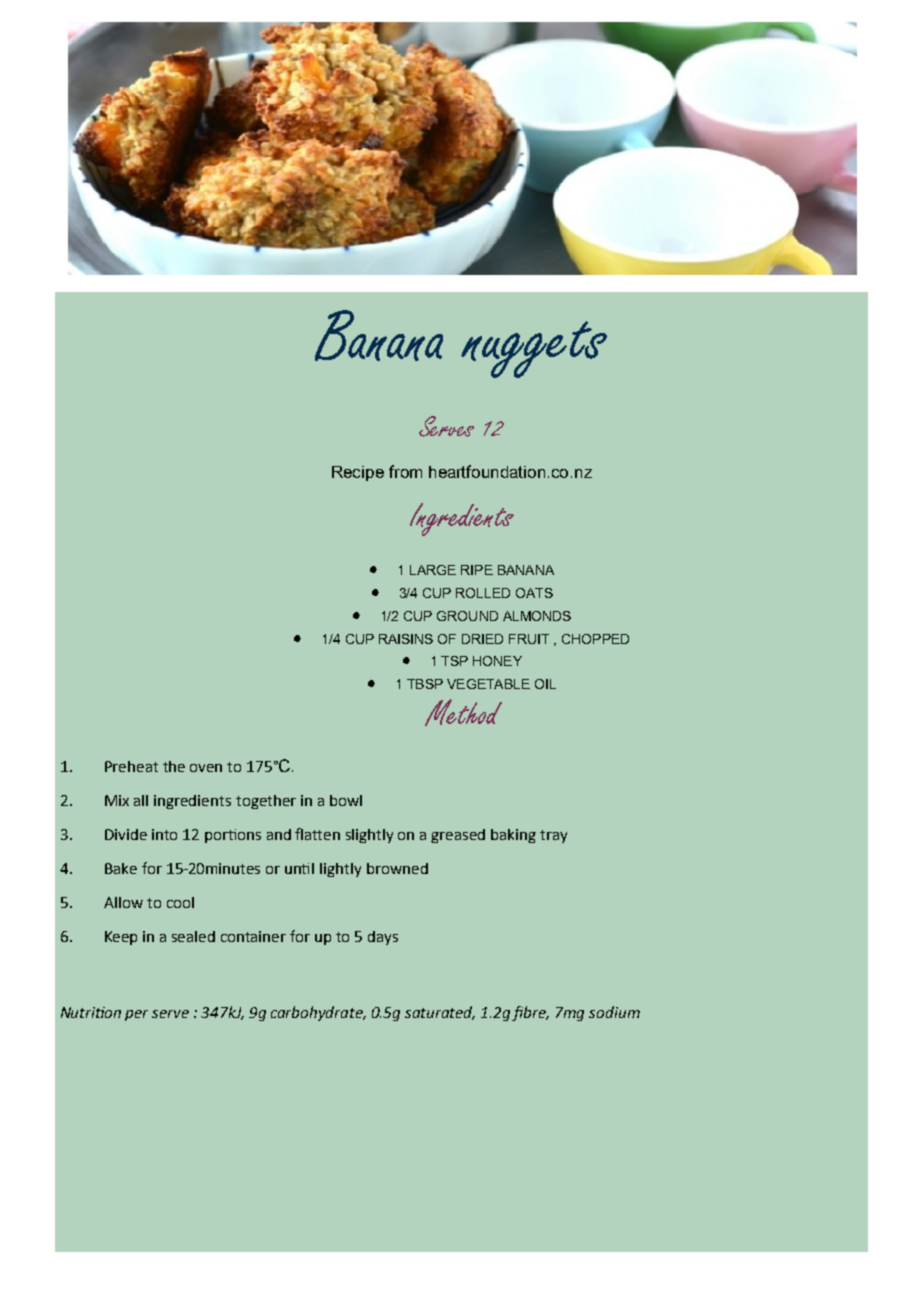 This document has width=924, height=1308. What do you see at coordinates (136, 1015) in the document?
I see `per` at bounding box center [136, 1015].
